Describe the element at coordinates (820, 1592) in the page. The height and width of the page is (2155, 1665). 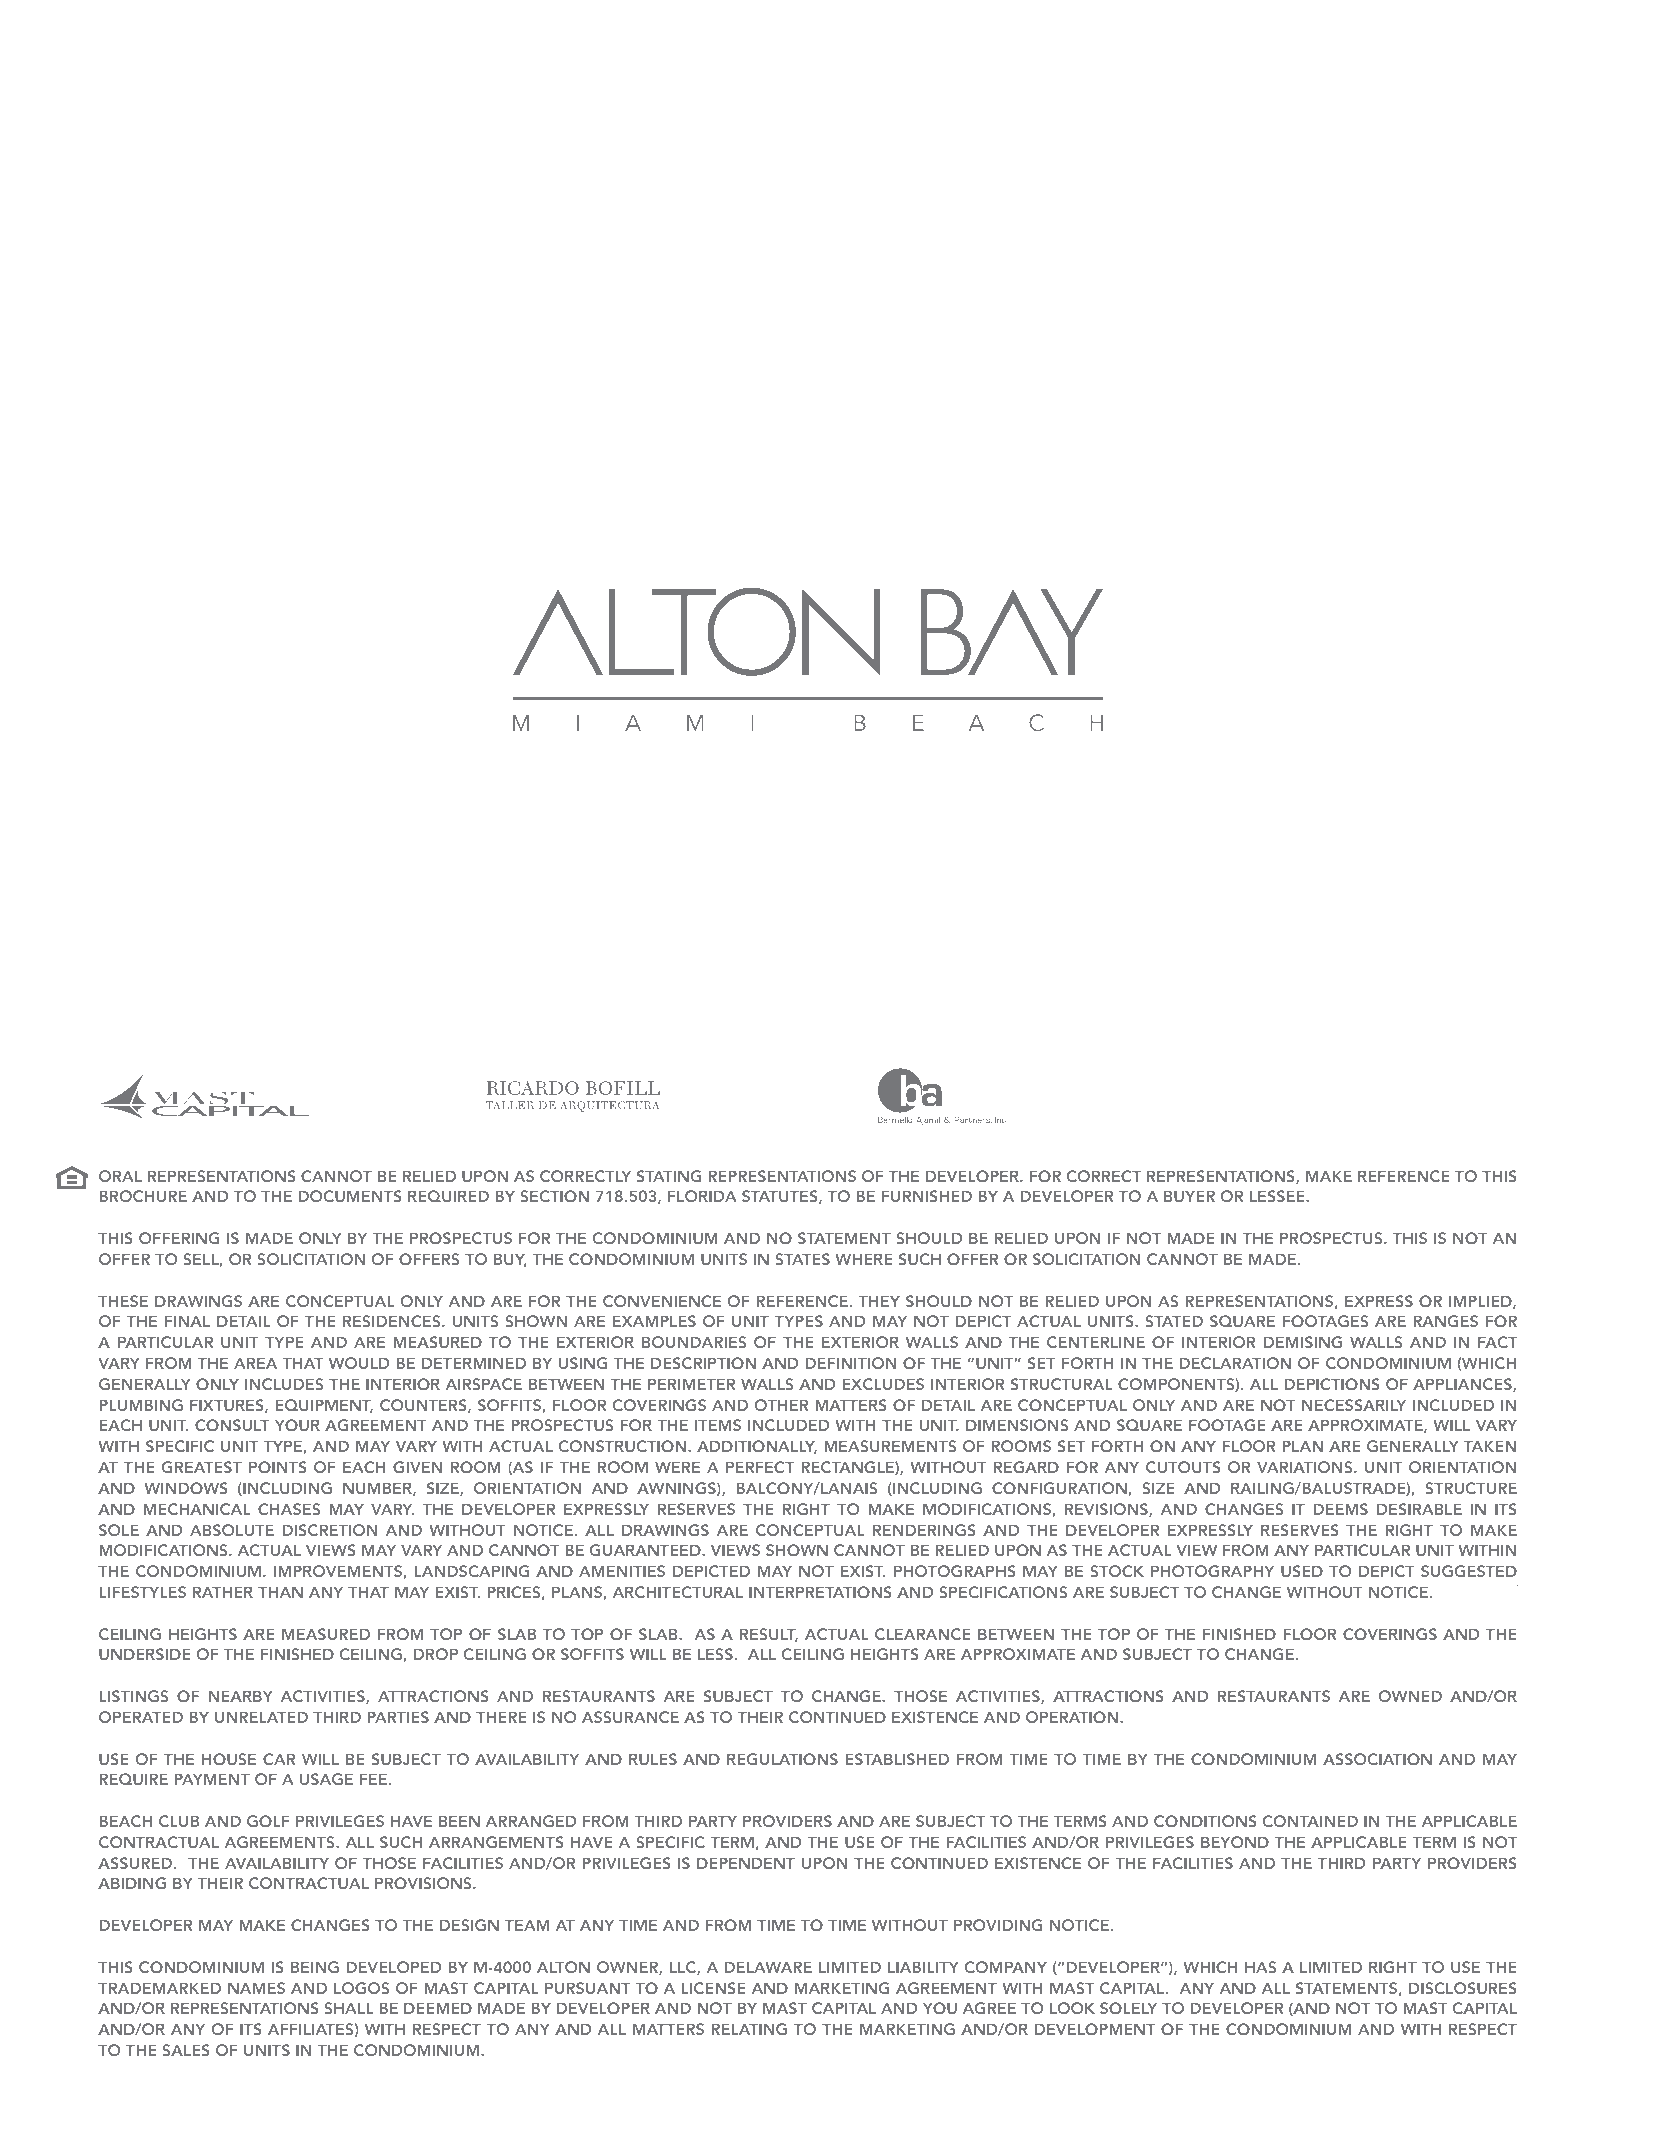
I see `INTERPRETATIONS` at that location.
